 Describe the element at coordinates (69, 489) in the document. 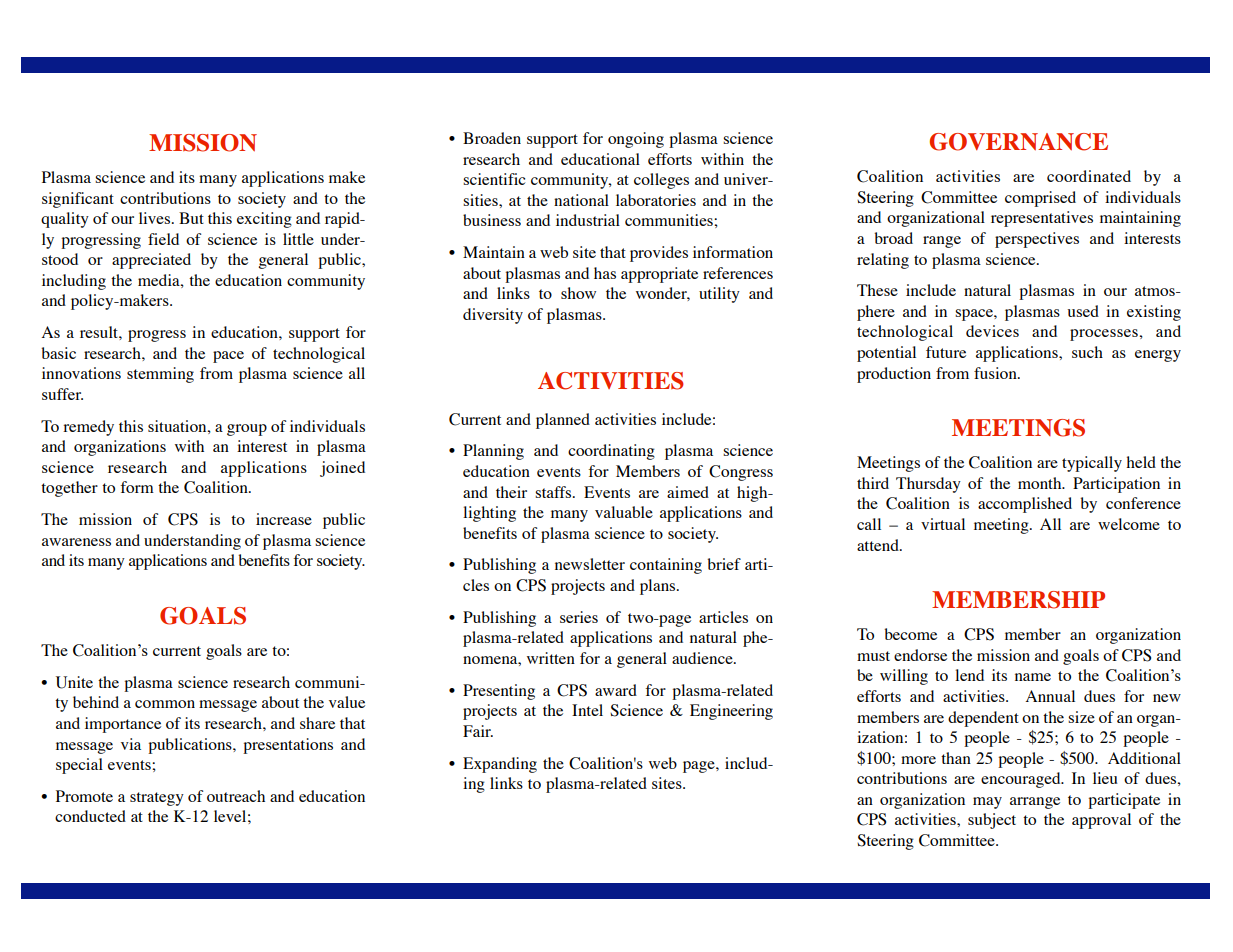

I see `together` at that location.
